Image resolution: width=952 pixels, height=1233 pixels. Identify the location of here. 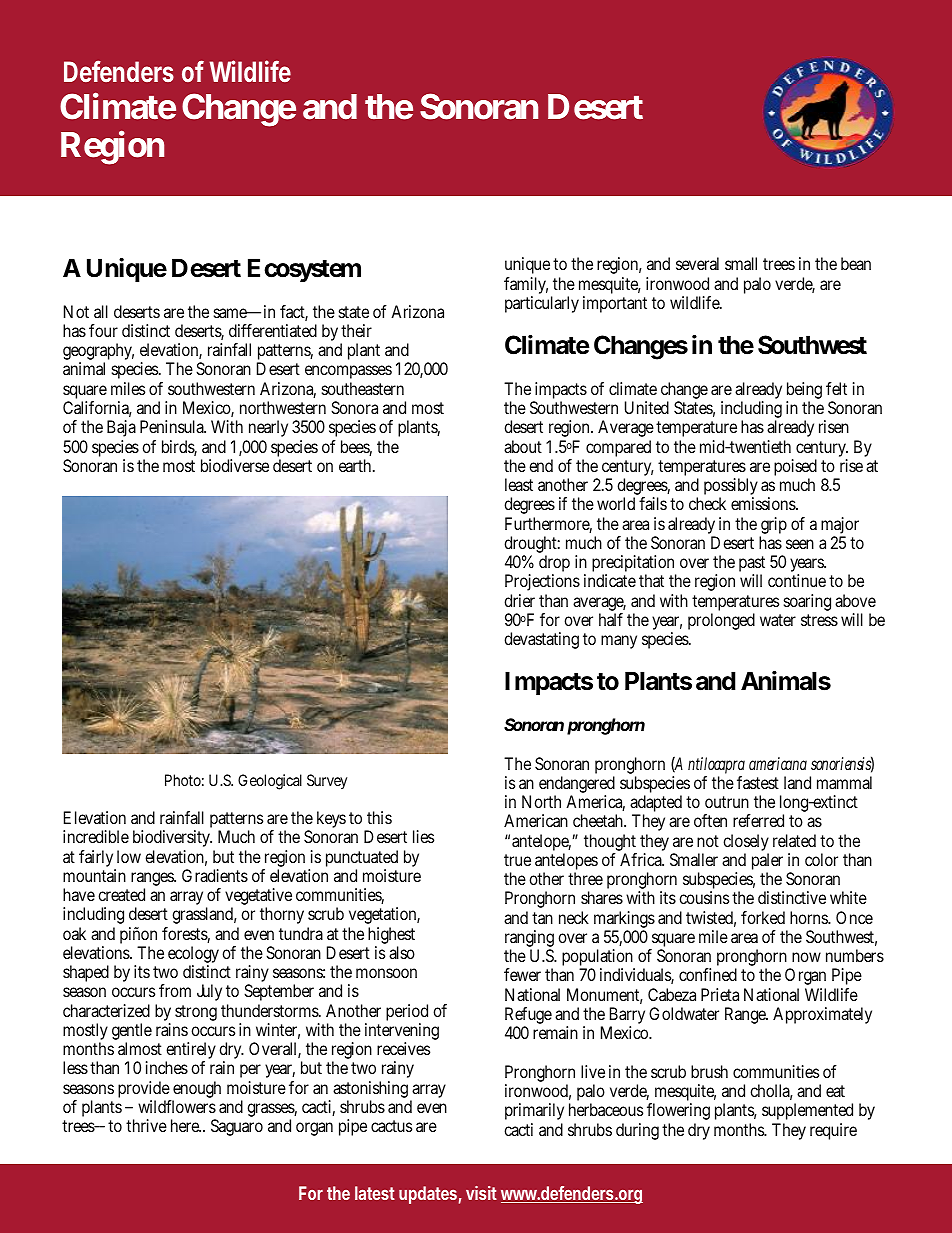
(185, 1125).
